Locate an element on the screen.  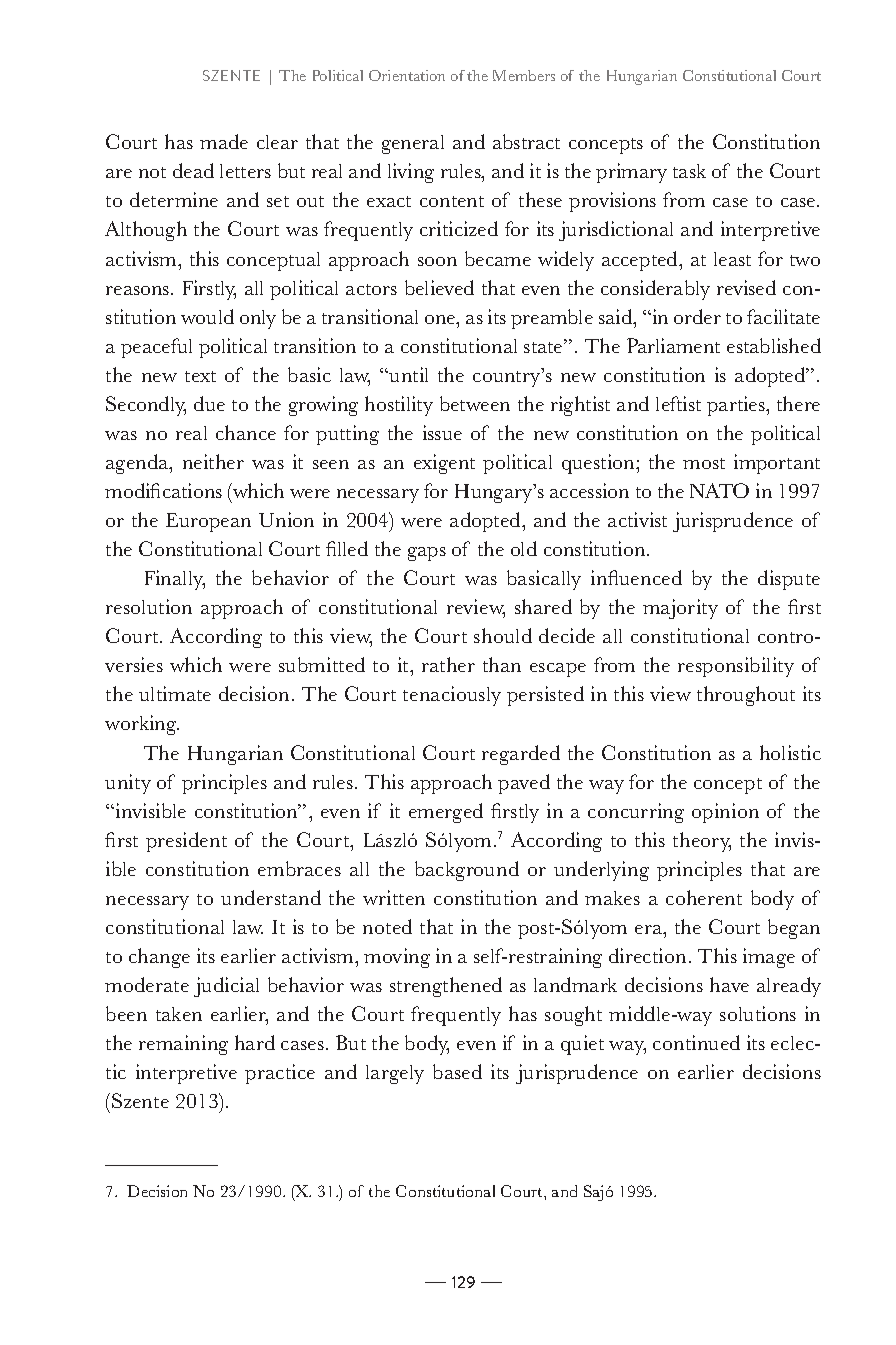
emerged is located at coordinates (446, 813).
